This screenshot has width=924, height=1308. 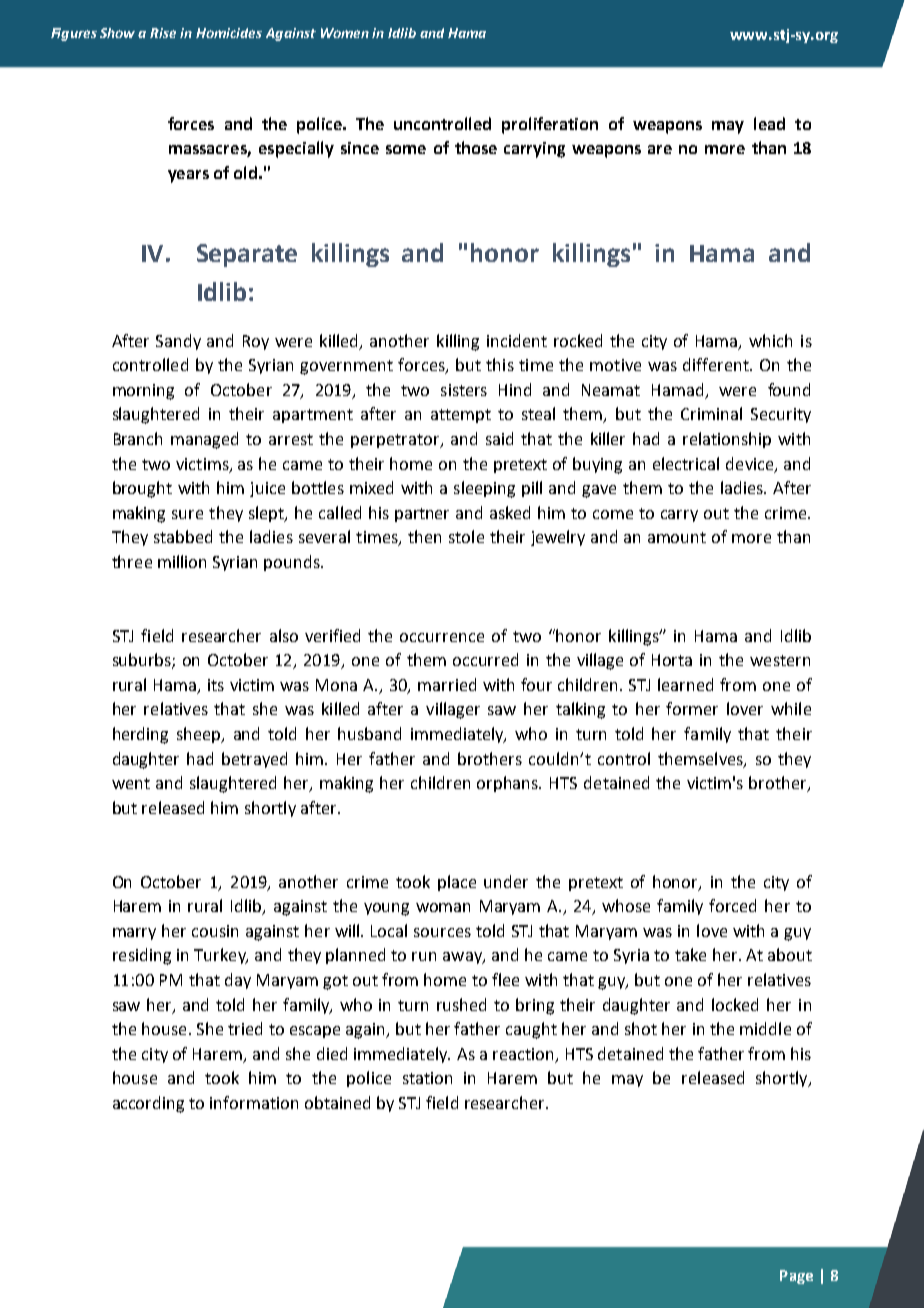 I want to click on Horta, so click(x=672, y=660).
